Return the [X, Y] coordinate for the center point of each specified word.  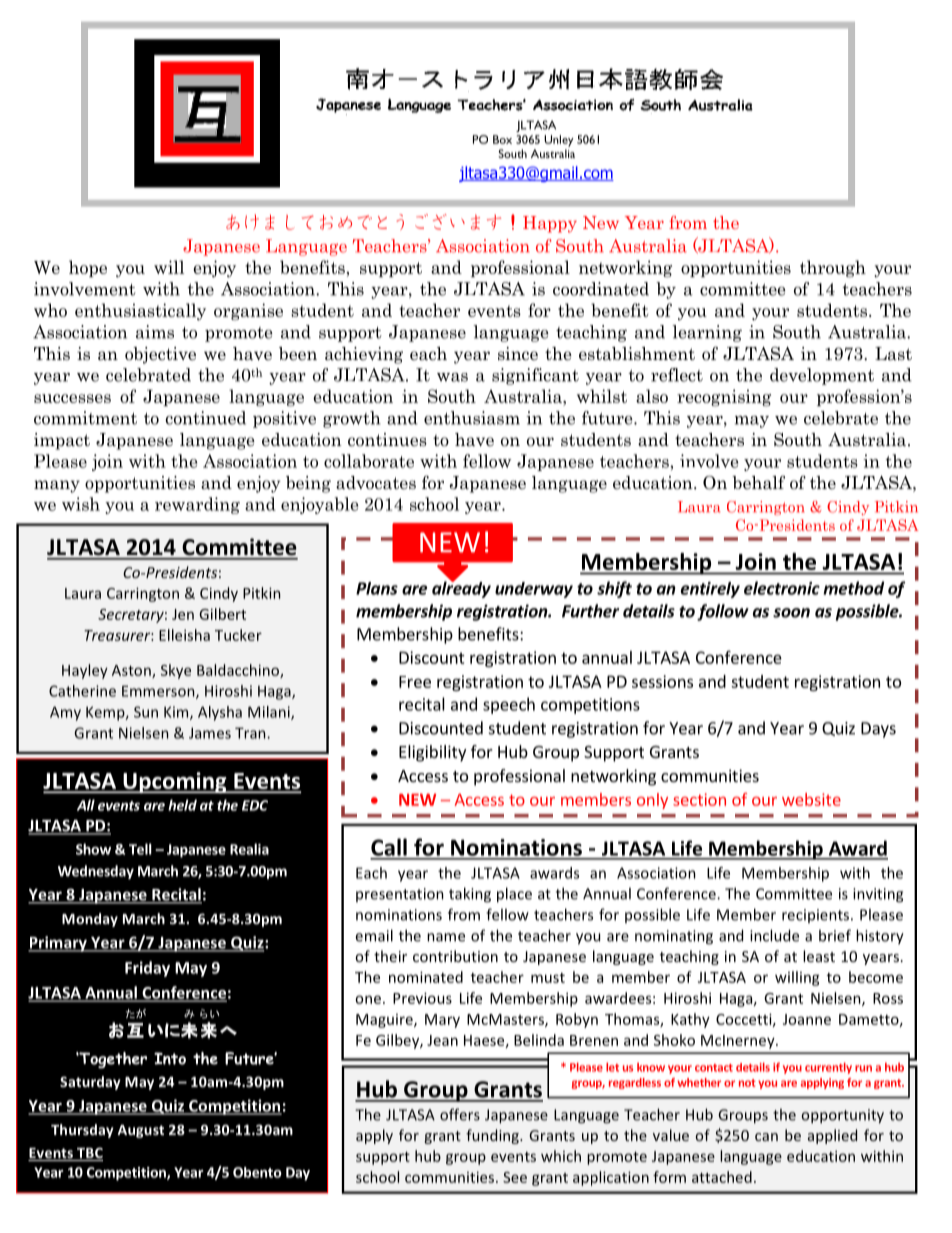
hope [88, 268]
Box [502, 139]
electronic [782, 588]
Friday [147, 969]
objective [160, 355]
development [822, 376]
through [833, 269]
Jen [183, 614]
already [461, 588]
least [819, 956]
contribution [455, 956]
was [452, 377]
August [140, 1131]
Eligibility [432, 753]
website [811, 799]
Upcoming [175, 783]
